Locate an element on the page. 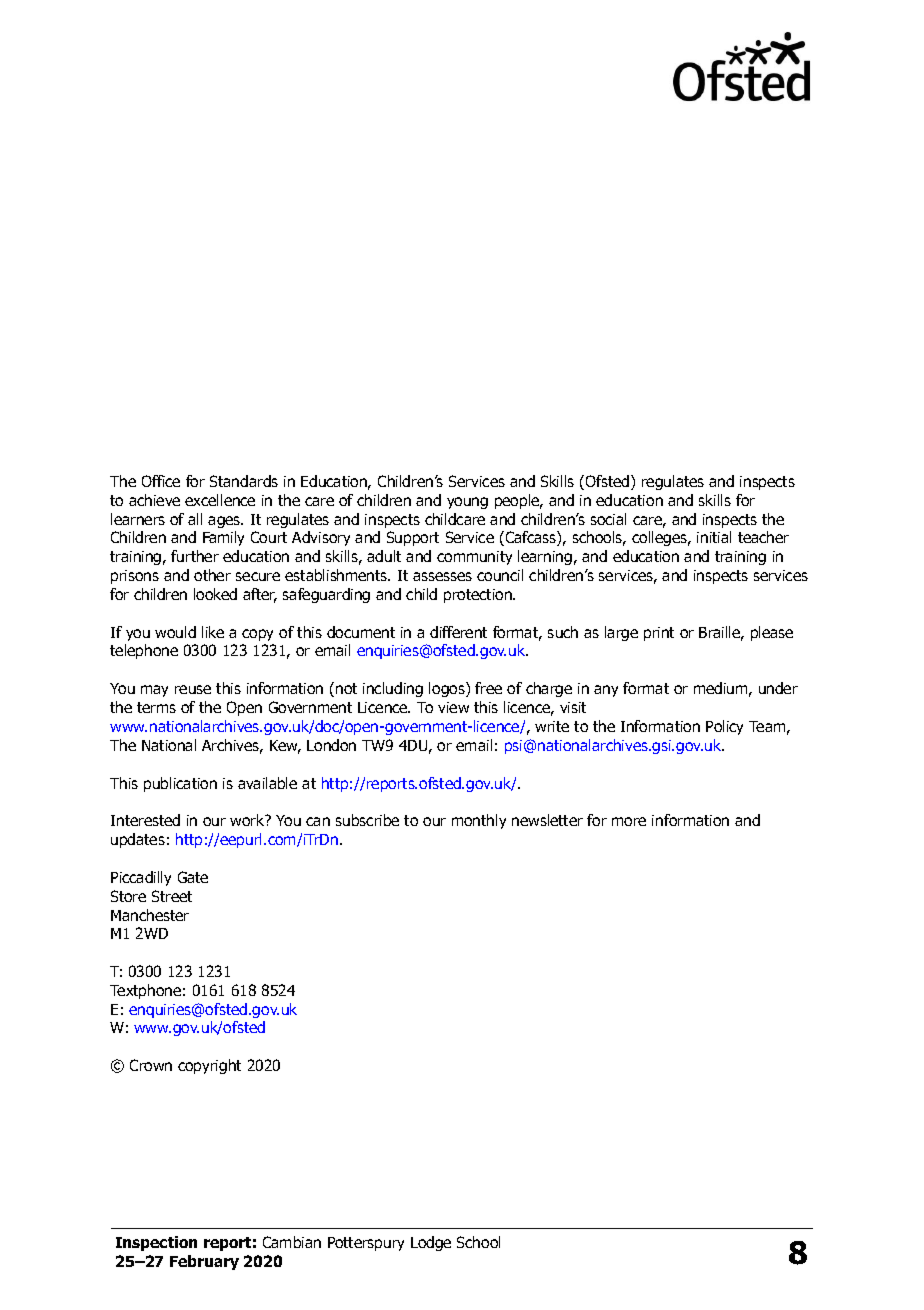 The image size is (924, 1310). newsletter is located at coordinates (547, 820).
